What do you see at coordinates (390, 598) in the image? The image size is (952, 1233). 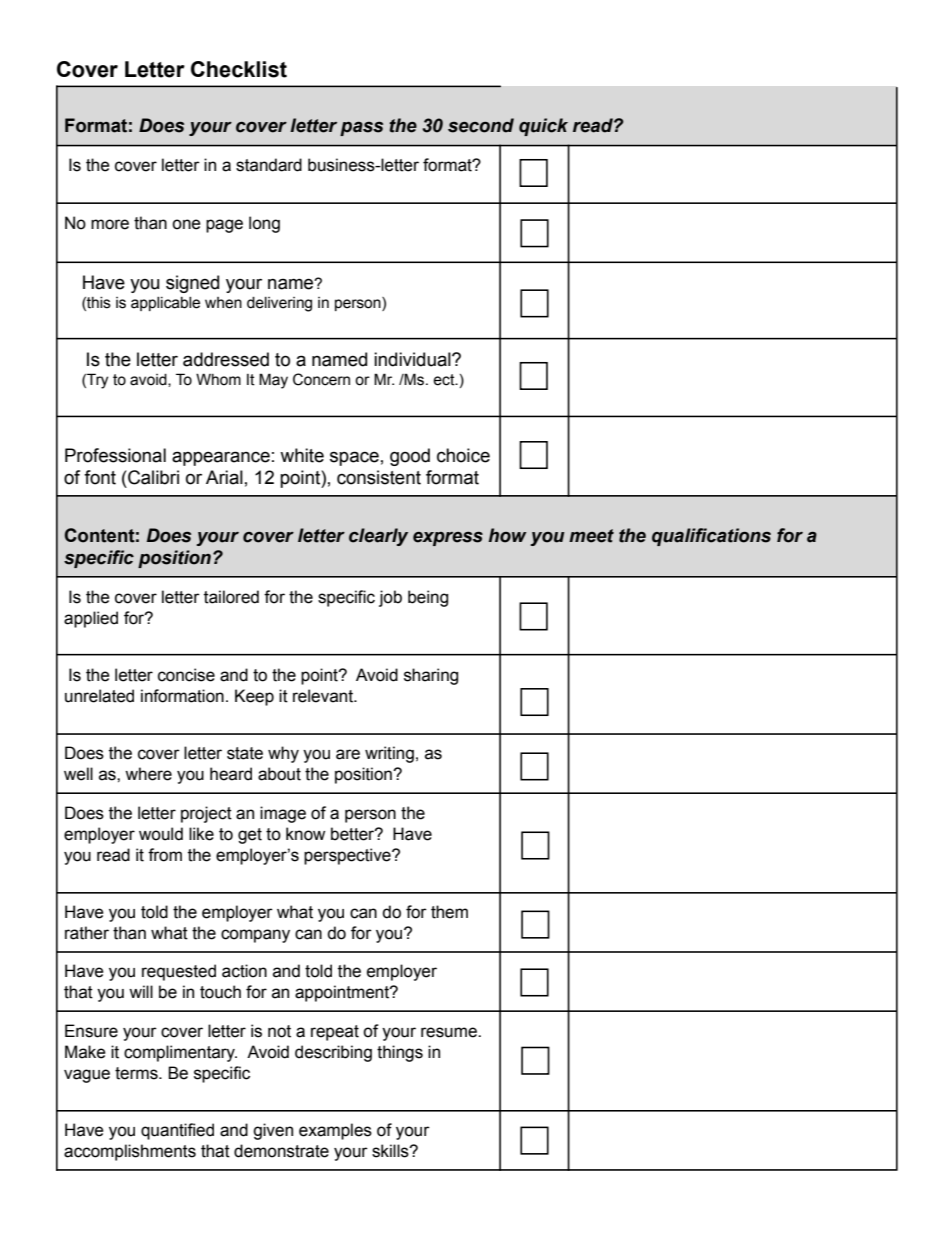 I see `job` at bounding box center [390, 598].
